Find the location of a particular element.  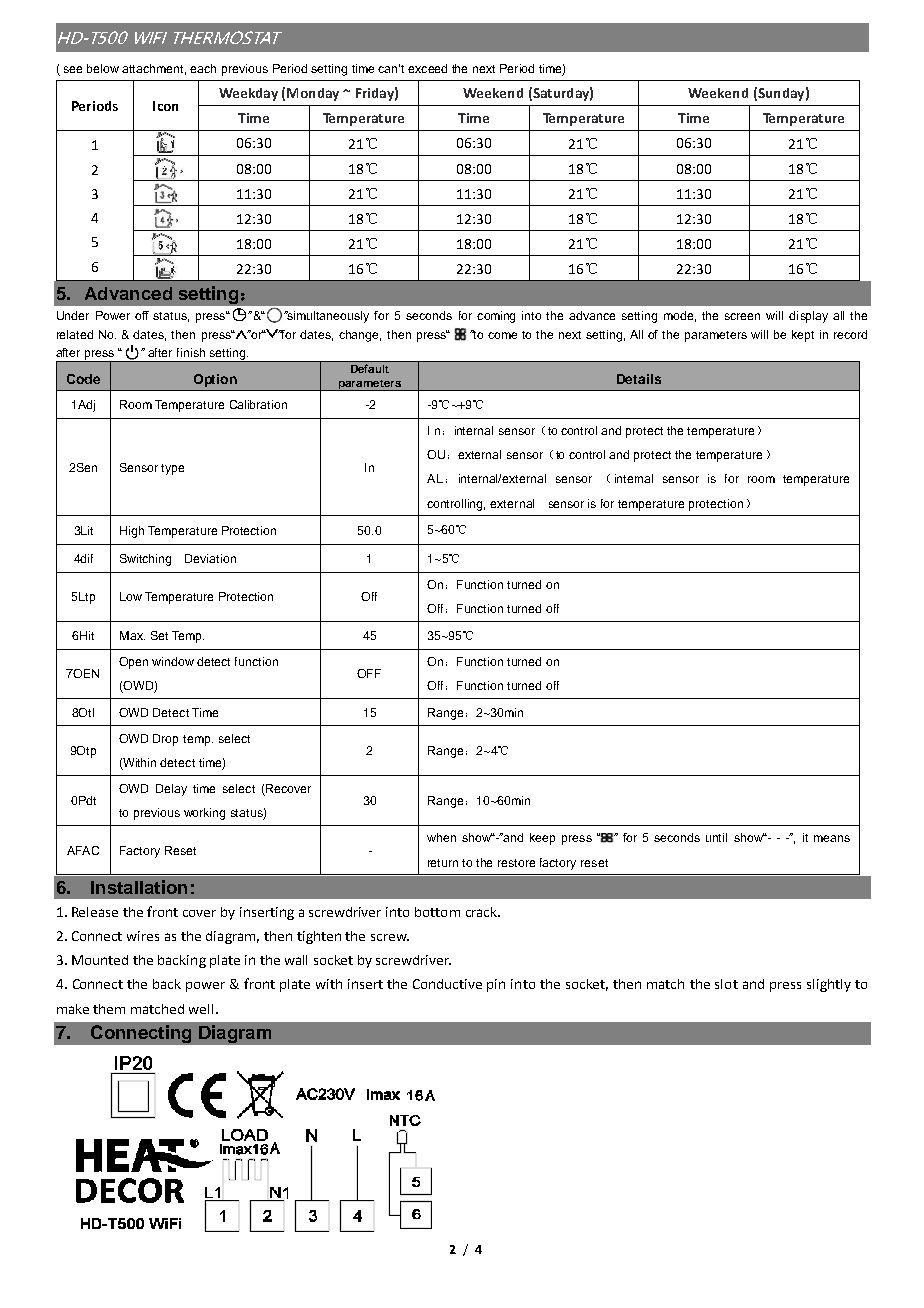

Icon is located at coordinates (165, 106).
